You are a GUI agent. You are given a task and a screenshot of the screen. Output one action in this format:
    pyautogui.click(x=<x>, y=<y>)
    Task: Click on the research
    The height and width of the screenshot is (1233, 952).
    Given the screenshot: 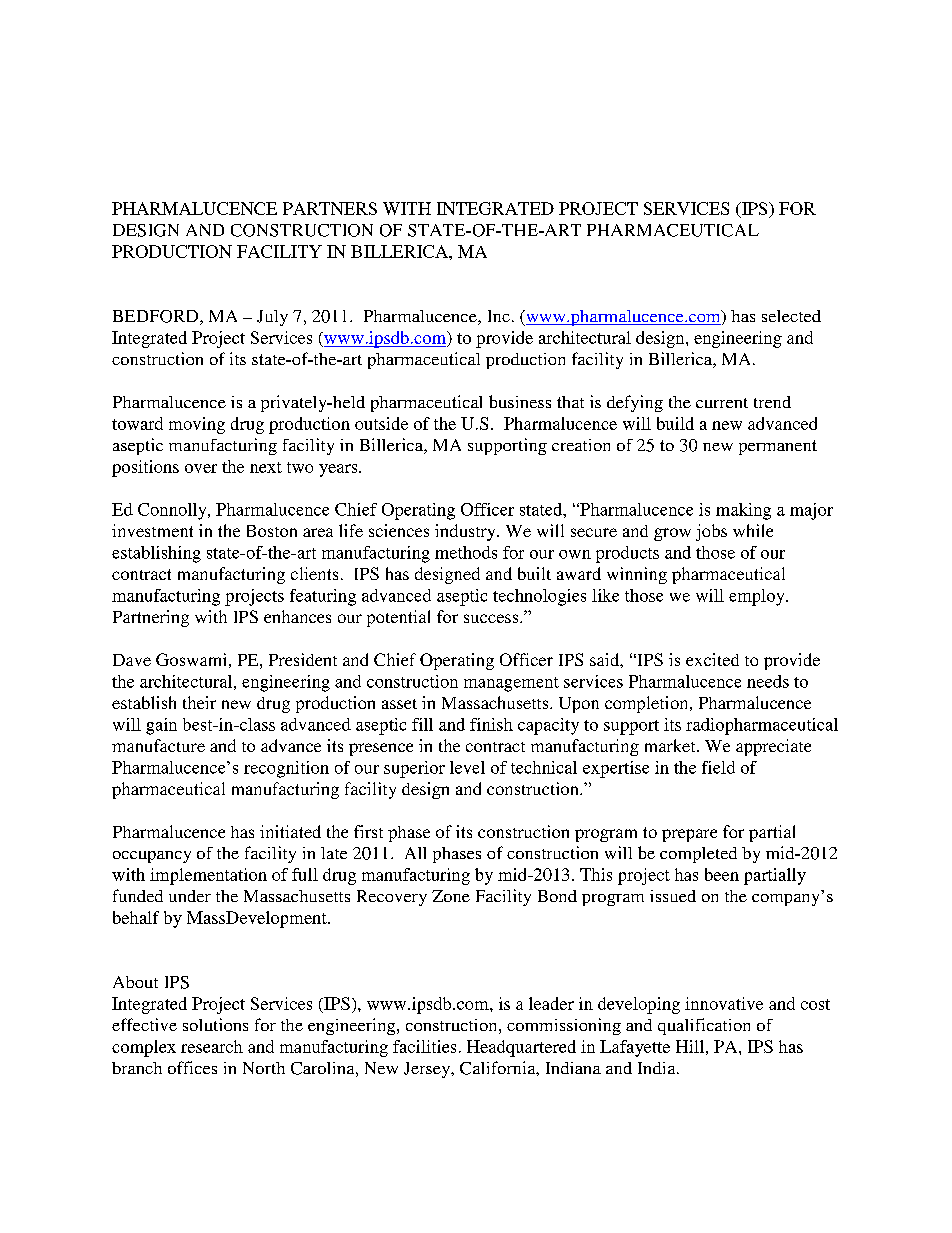 What is the action you would take?
    pyautogui.click(x=212, y=1046)
